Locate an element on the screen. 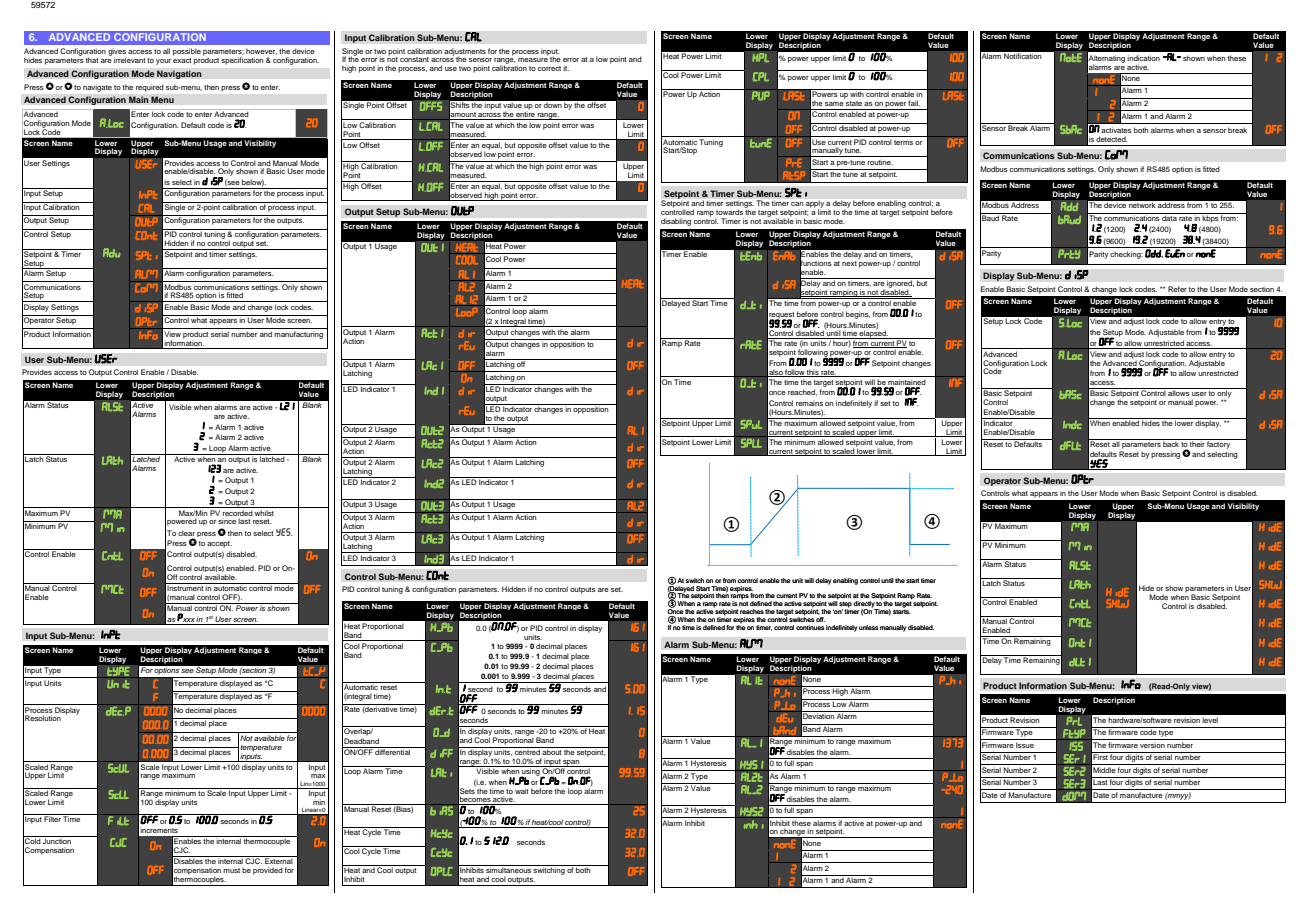 Image resolution: width=1308 pixels, height=924 pixels. manufacturing is located at coordinates (298, 335).
